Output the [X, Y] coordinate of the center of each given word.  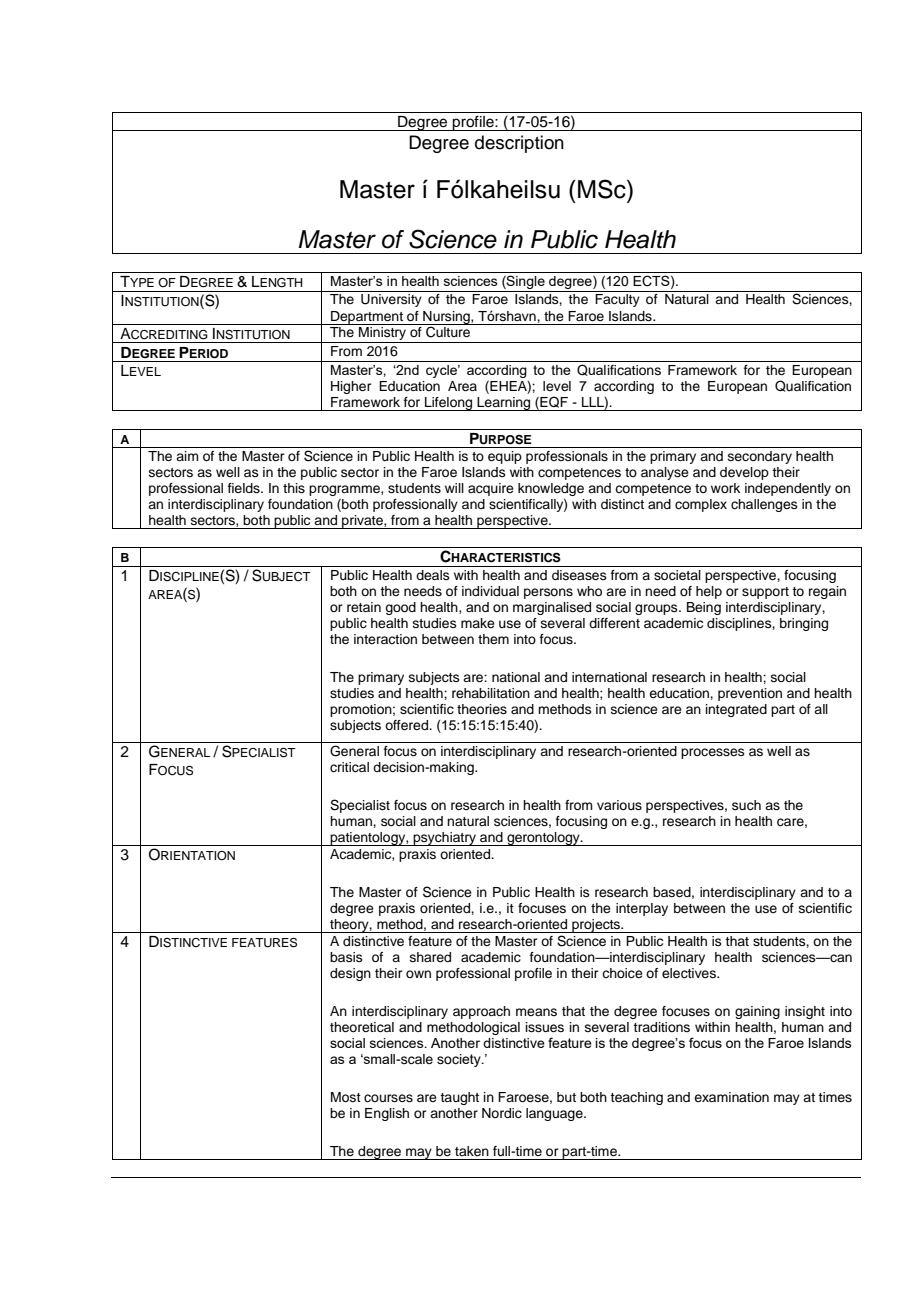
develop [744, 473]
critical [349, 767]
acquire [491, 489]
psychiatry [445, 839]
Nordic [502, 1113]
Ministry [382, 335]
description [519, 144]
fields [245, 488]
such [746, 805]
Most [346, 1097]
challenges [764, 505]
